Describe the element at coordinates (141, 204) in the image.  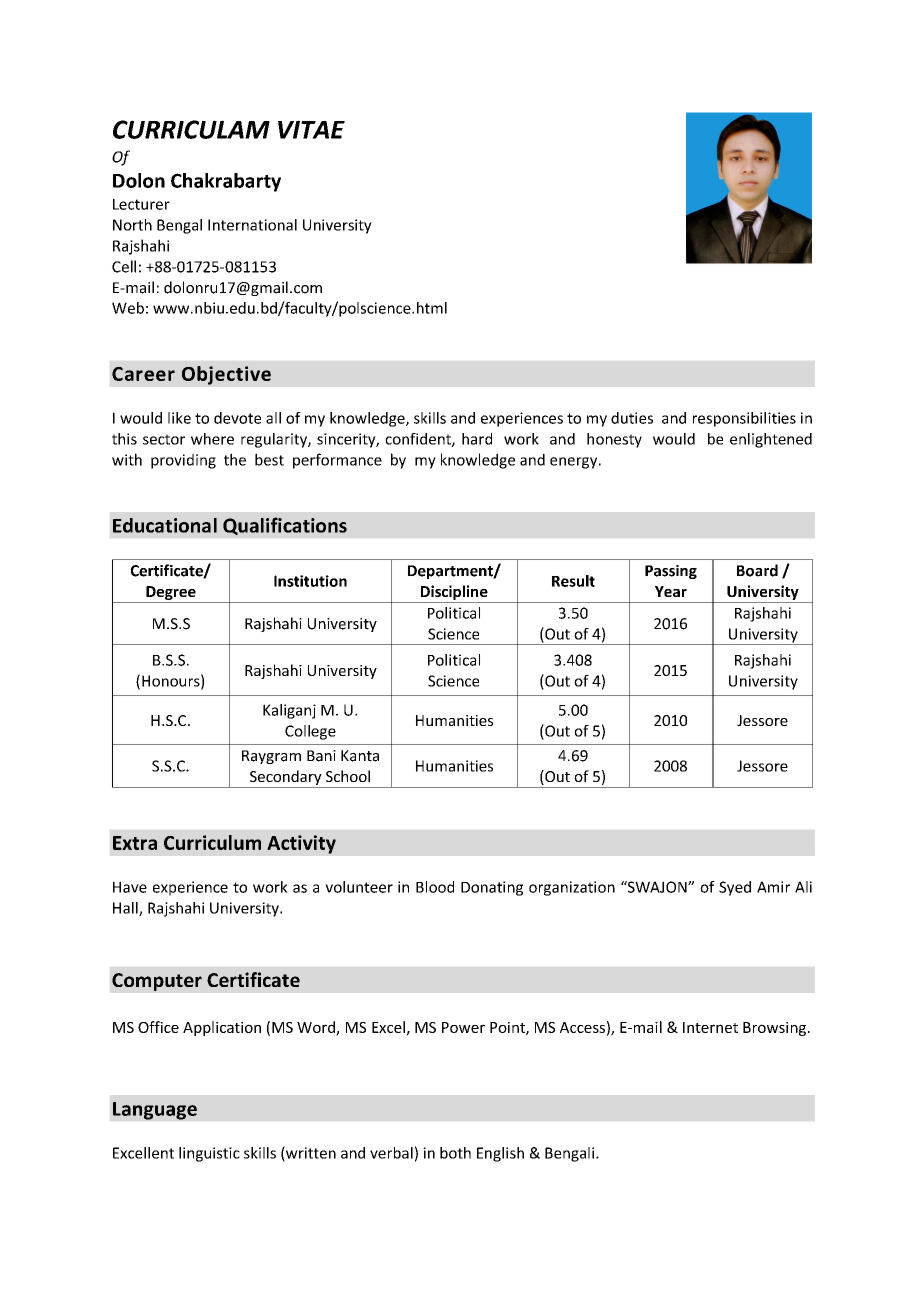
I see `Lecturer` at that location.
